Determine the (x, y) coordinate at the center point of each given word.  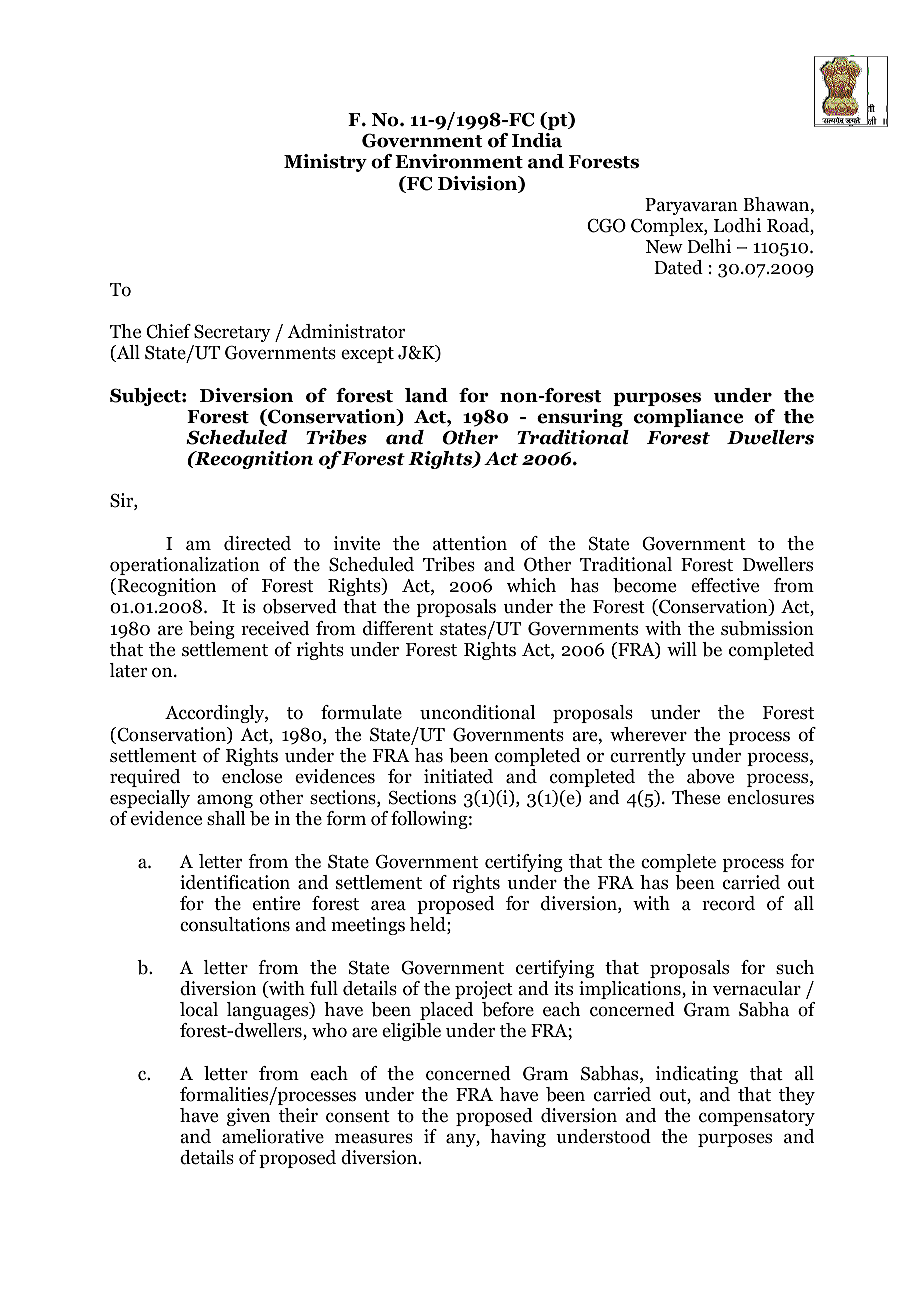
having (518, 1138)
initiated (458, 776)
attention (470, 543)
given (248, 1117)
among (225, 801)
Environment (459, 161)
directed (257, 543)
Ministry (325, 163)
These (696, 797)
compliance (688, 418)
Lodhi (737, 225)
